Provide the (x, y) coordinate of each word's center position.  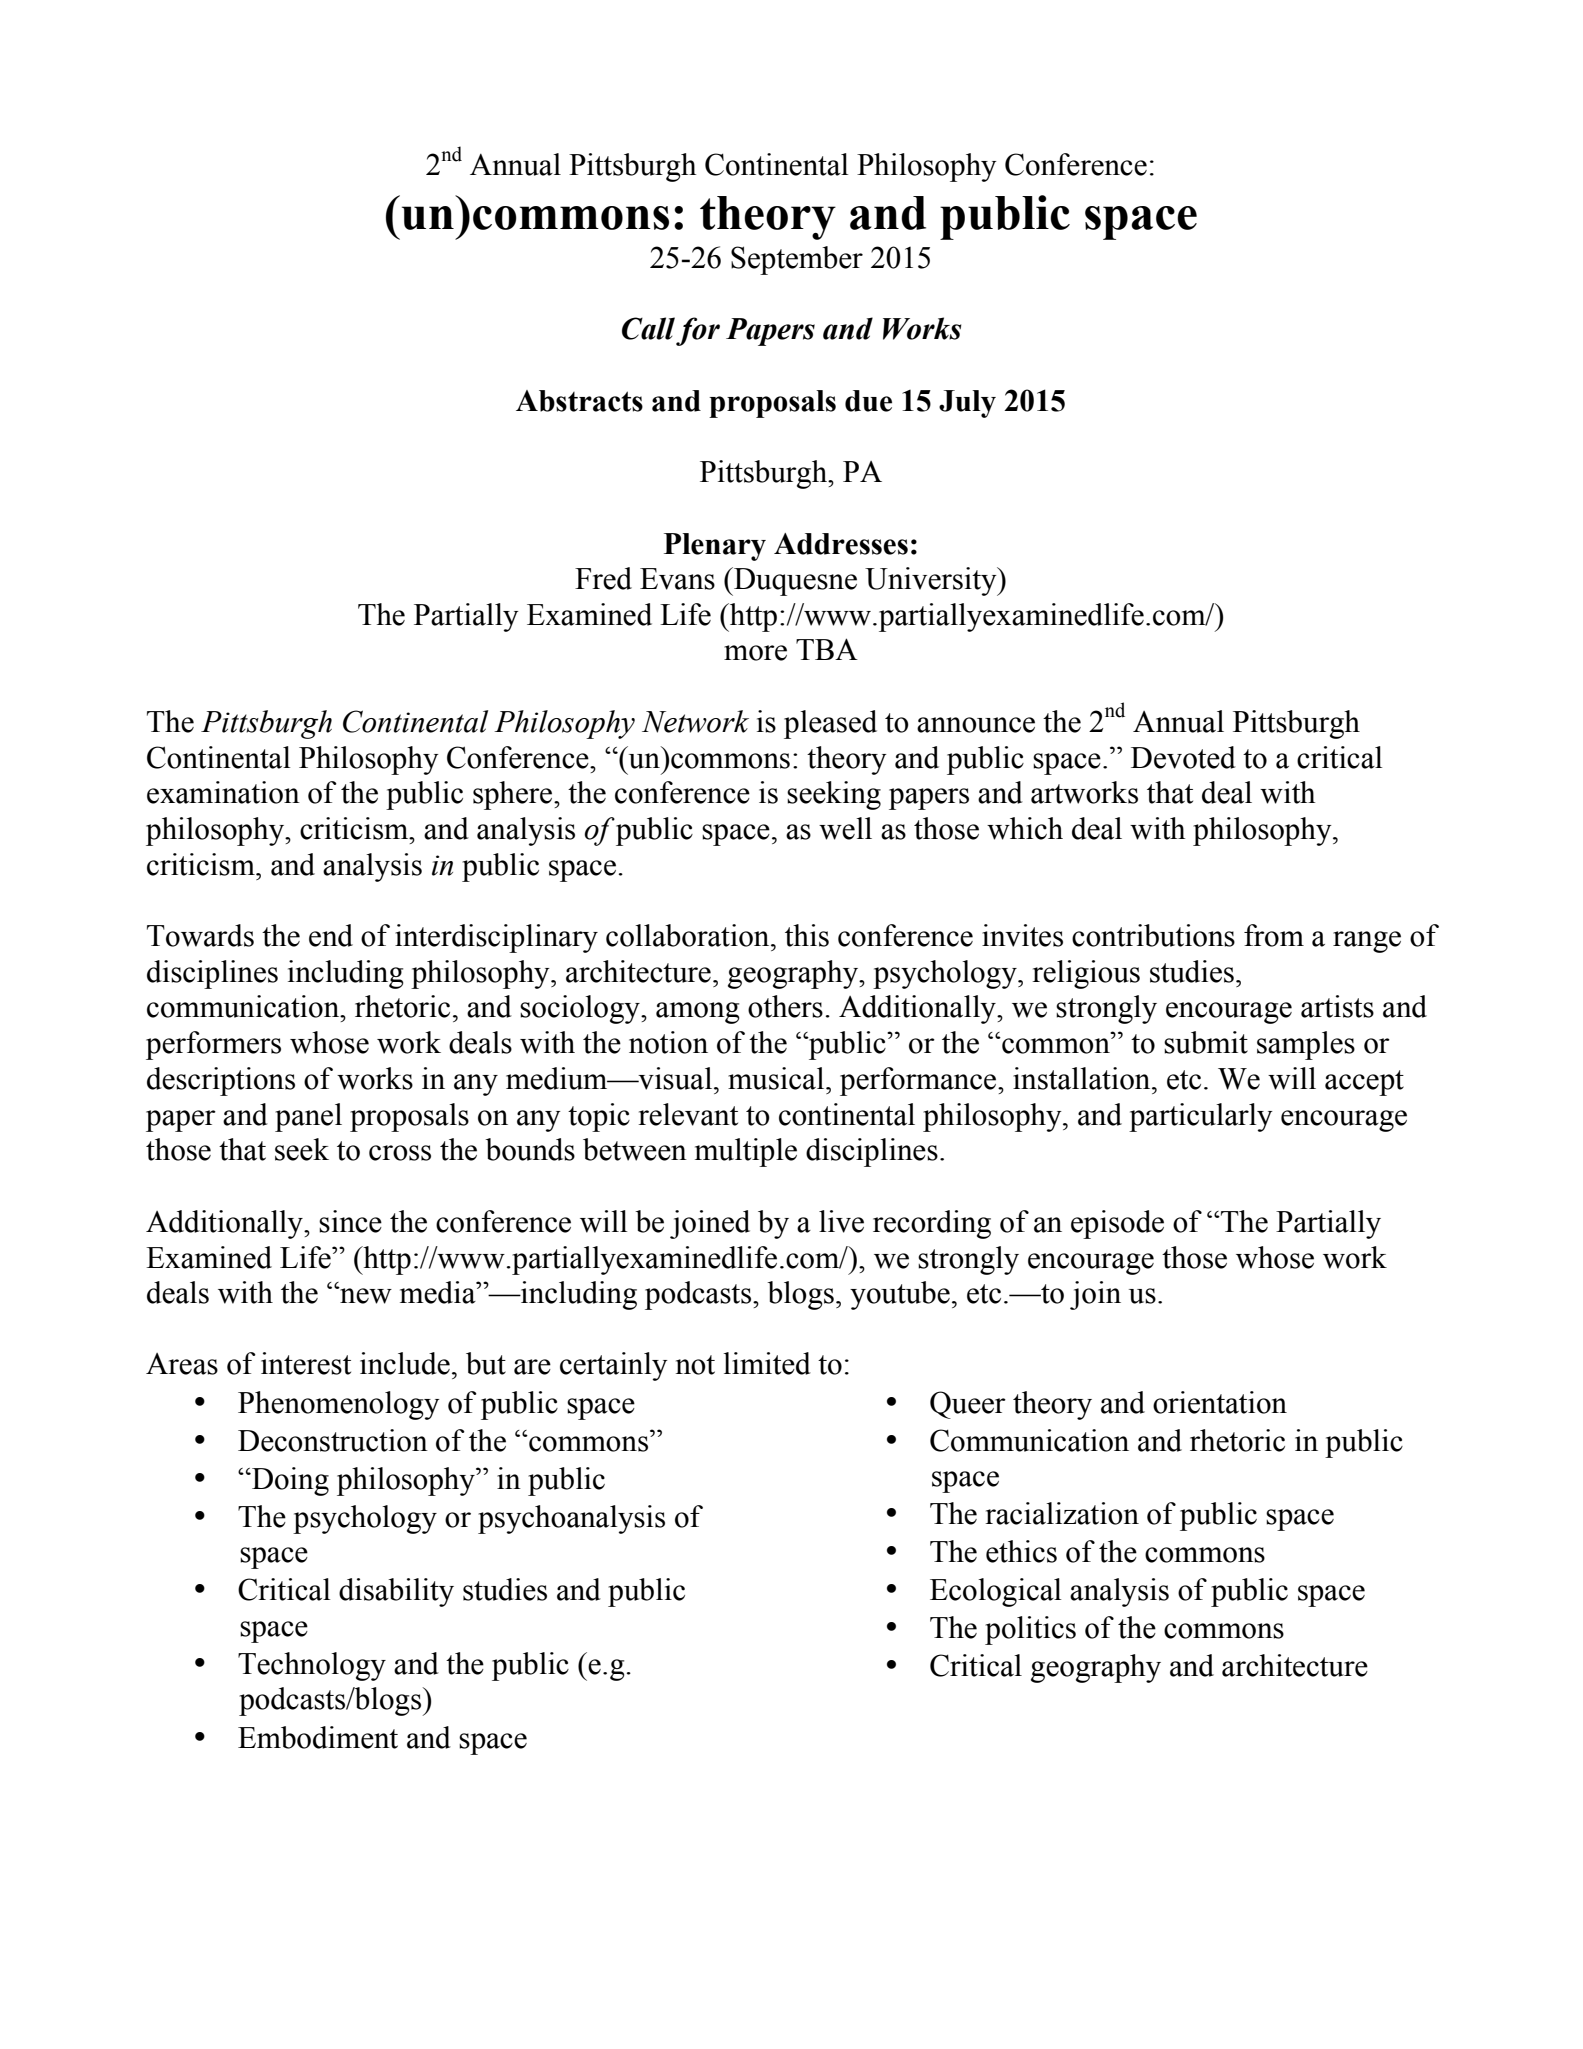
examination (223, 792)
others (785, 1006)
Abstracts (579, 401)
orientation (1220, 1402)
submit (1206, 1042)
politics (1030, 1630)
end (331, 935)
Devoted (1183, 757)
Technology (312, 1666)
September (797, 260)
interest (306, 1363)
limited (767, 1363)
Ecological (995, 1592)
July (967, 404)
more (755, 653)
